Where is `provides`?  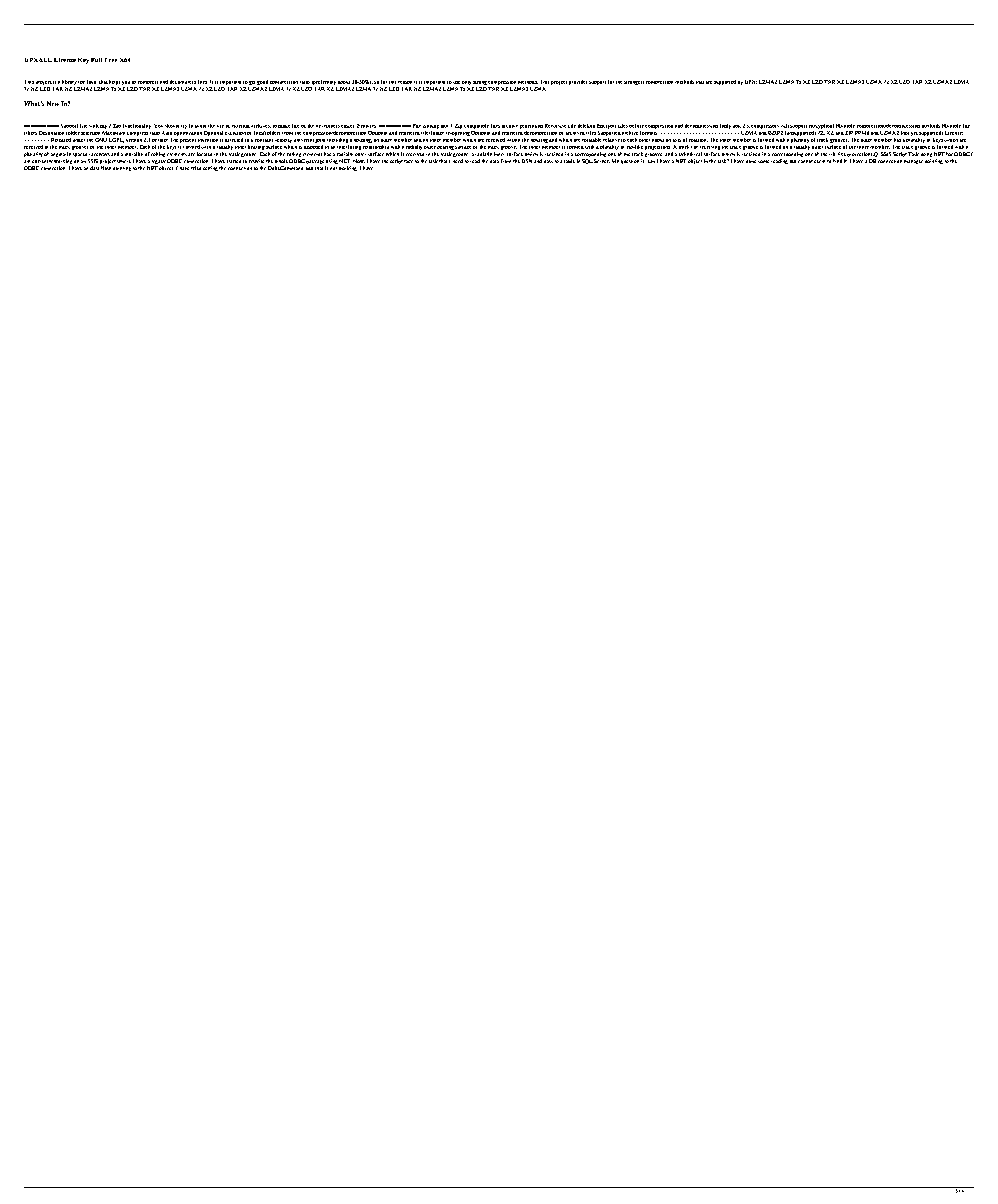
provides is located at coordinates (578, 82).
